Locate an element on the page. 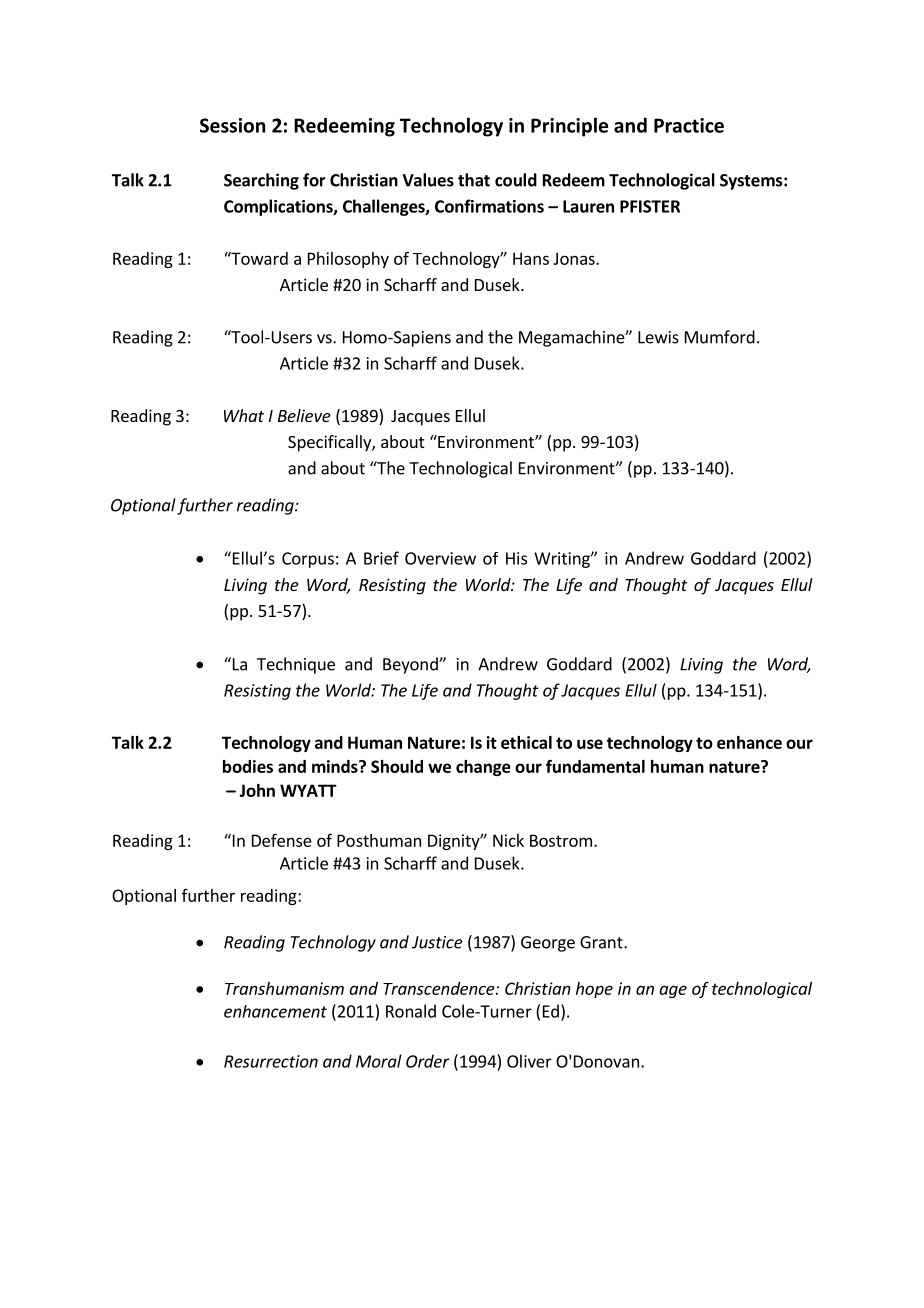 The width and height of the document is (924, 1308). Order is located at coordinates (427, 1061).
